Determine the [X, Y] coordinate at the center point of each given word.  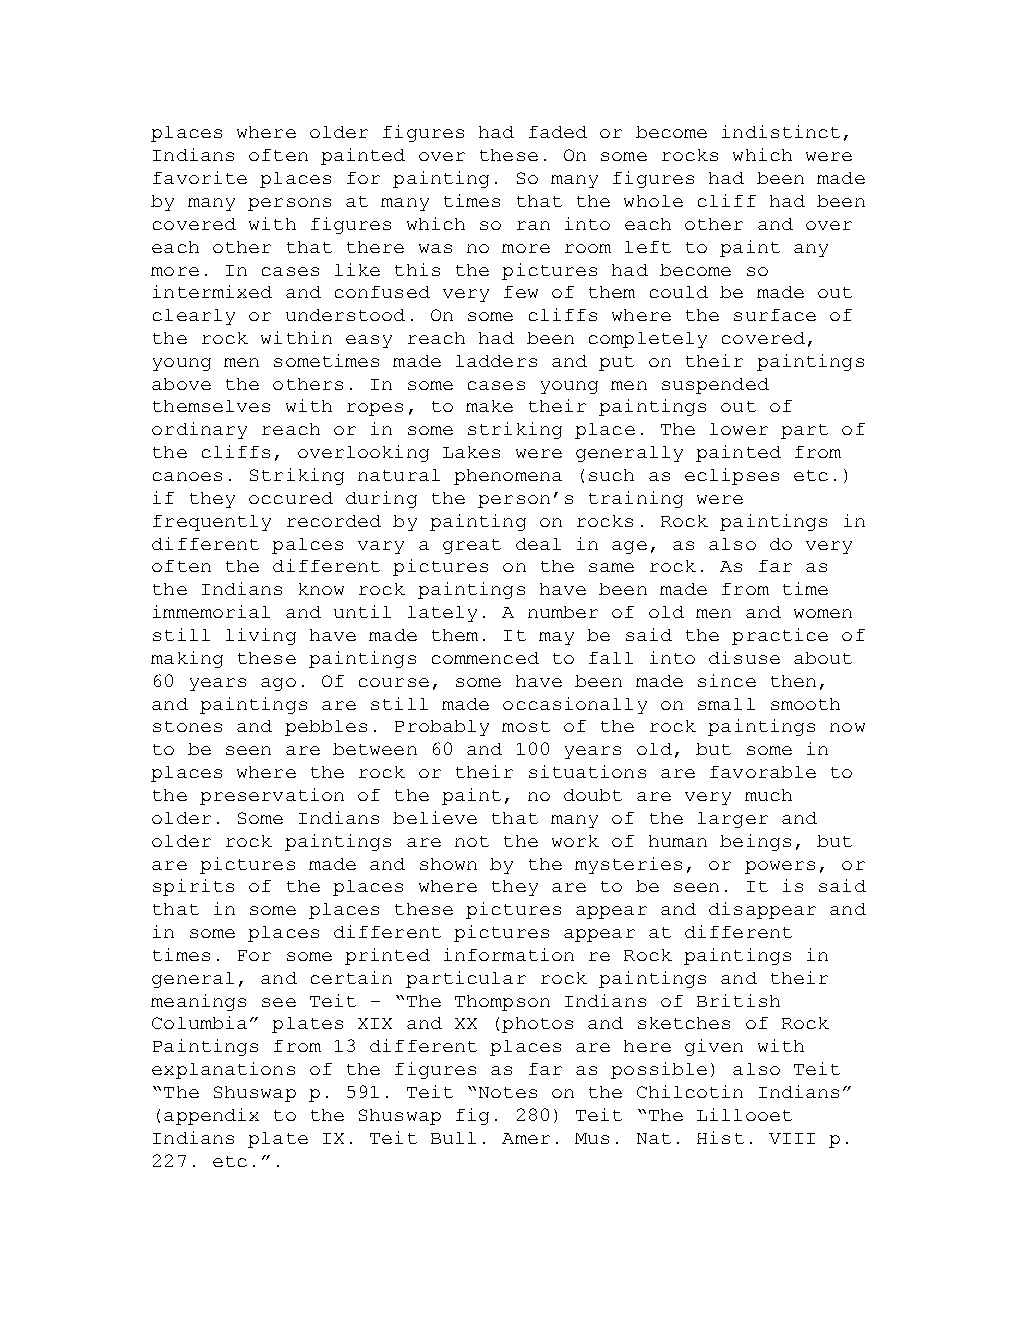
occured [291, 498]
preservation [272, 796]
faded [558, 132]
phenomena [508, 477]
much [768, 795]
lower [739, 429]
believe [435, 817]
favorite [200, 177]
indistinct [781, 131]
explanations [223, 1070]
